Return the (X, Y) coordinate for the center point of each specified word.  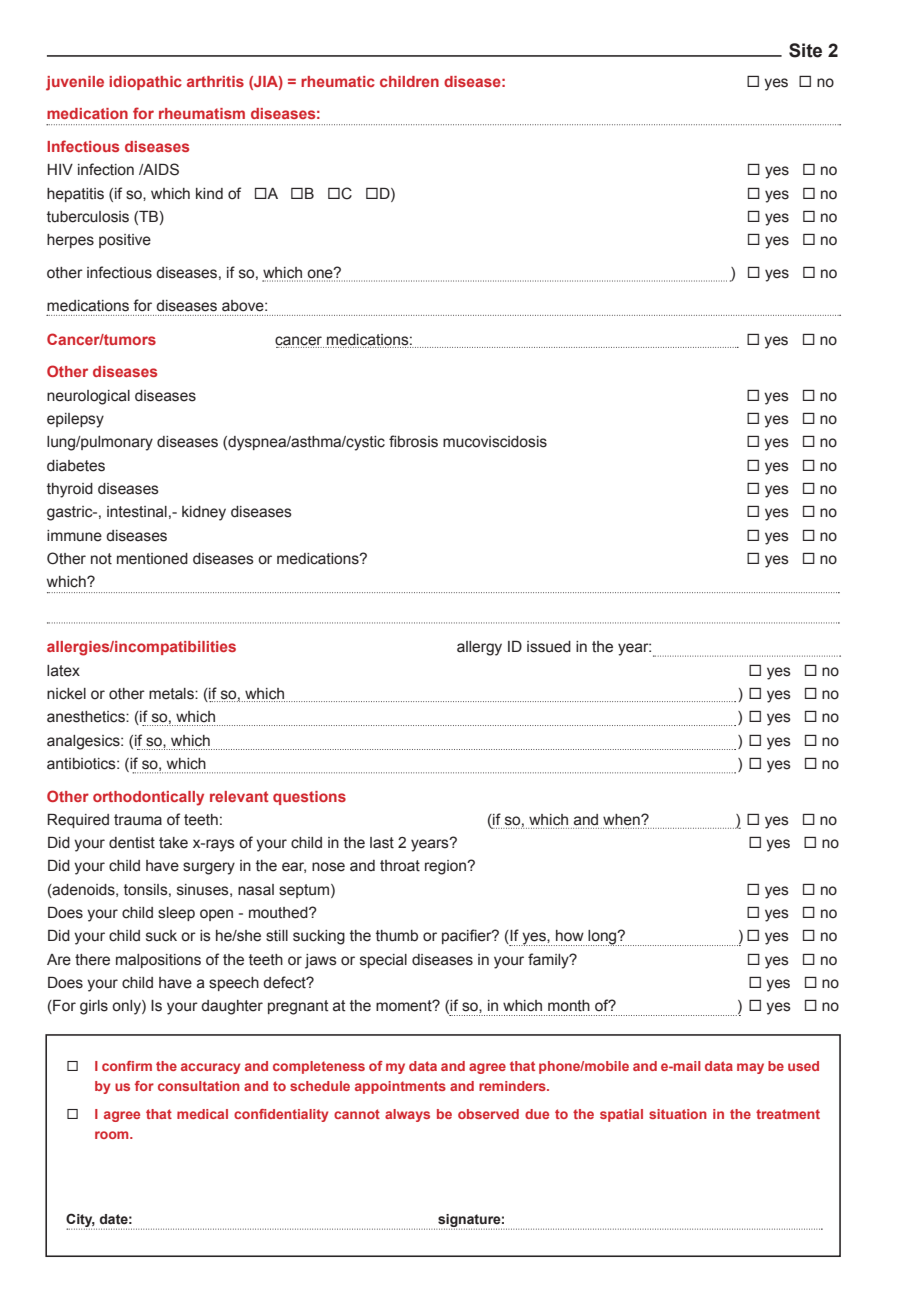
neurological (88, 397)
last (382, 843)
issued (549, 647)
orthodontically (148, 798)
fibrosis (413, 441)
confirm (127, 1066)
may (750, 1068)
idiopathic (145, 83)
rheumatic (338, 81)
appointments (400, 1087)
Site (805, 50)
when (622, 820)
